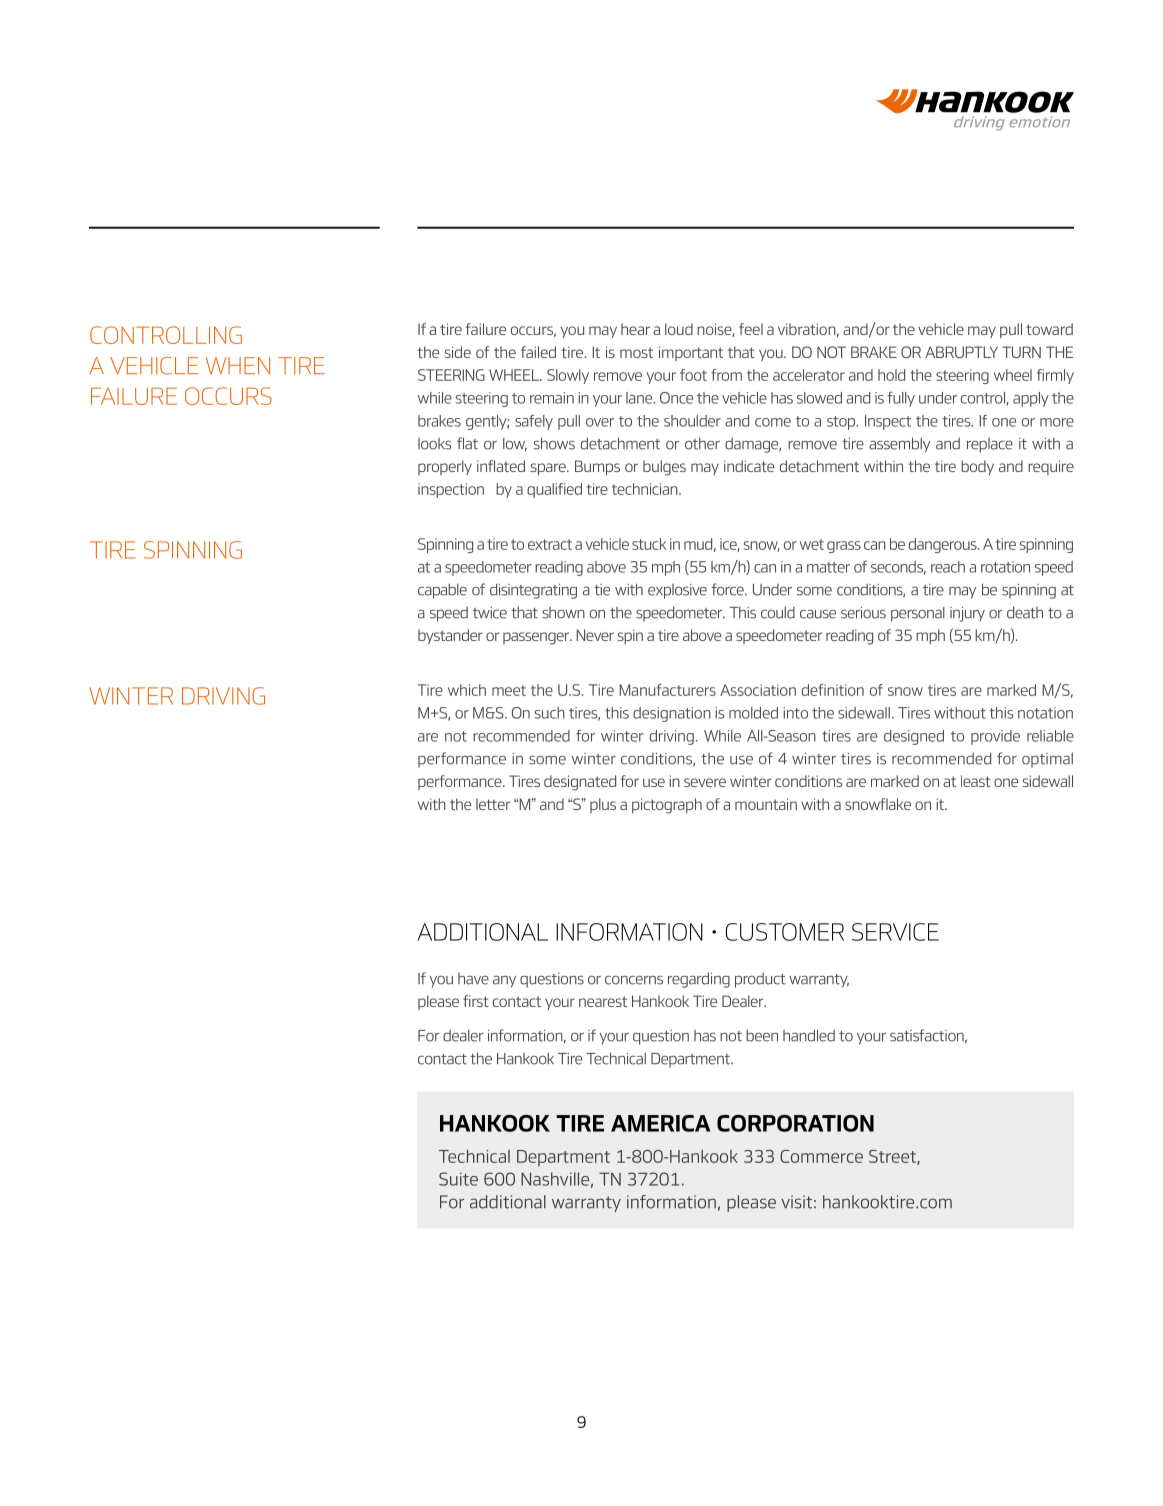 Image resolution: width=1163 pixels, height=1506 pixels. Describe the element at coordinates (442, 591) in the image. I see `capable` at that location.
